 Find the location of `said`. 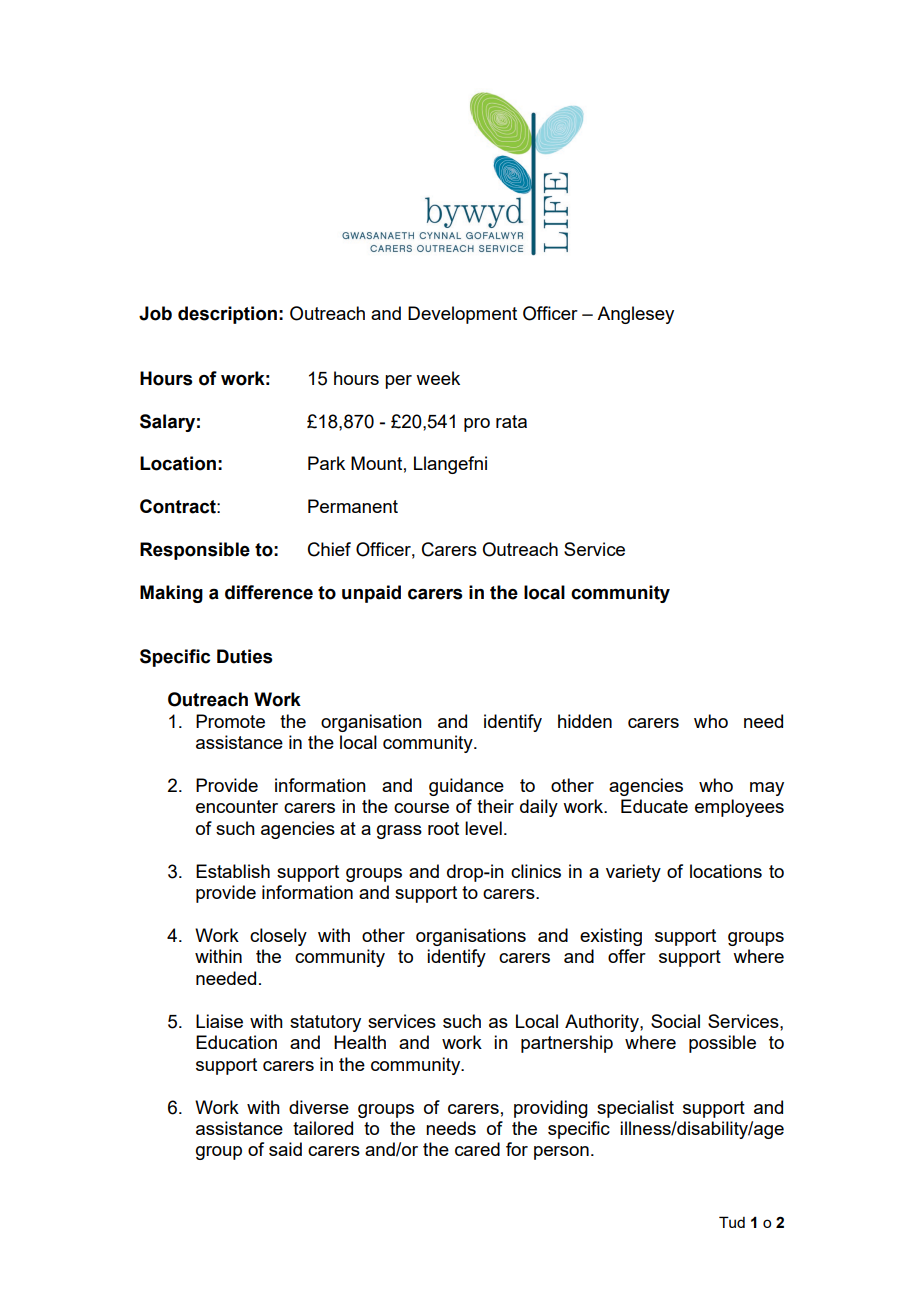

said is located at coordinates (285, 1149).
